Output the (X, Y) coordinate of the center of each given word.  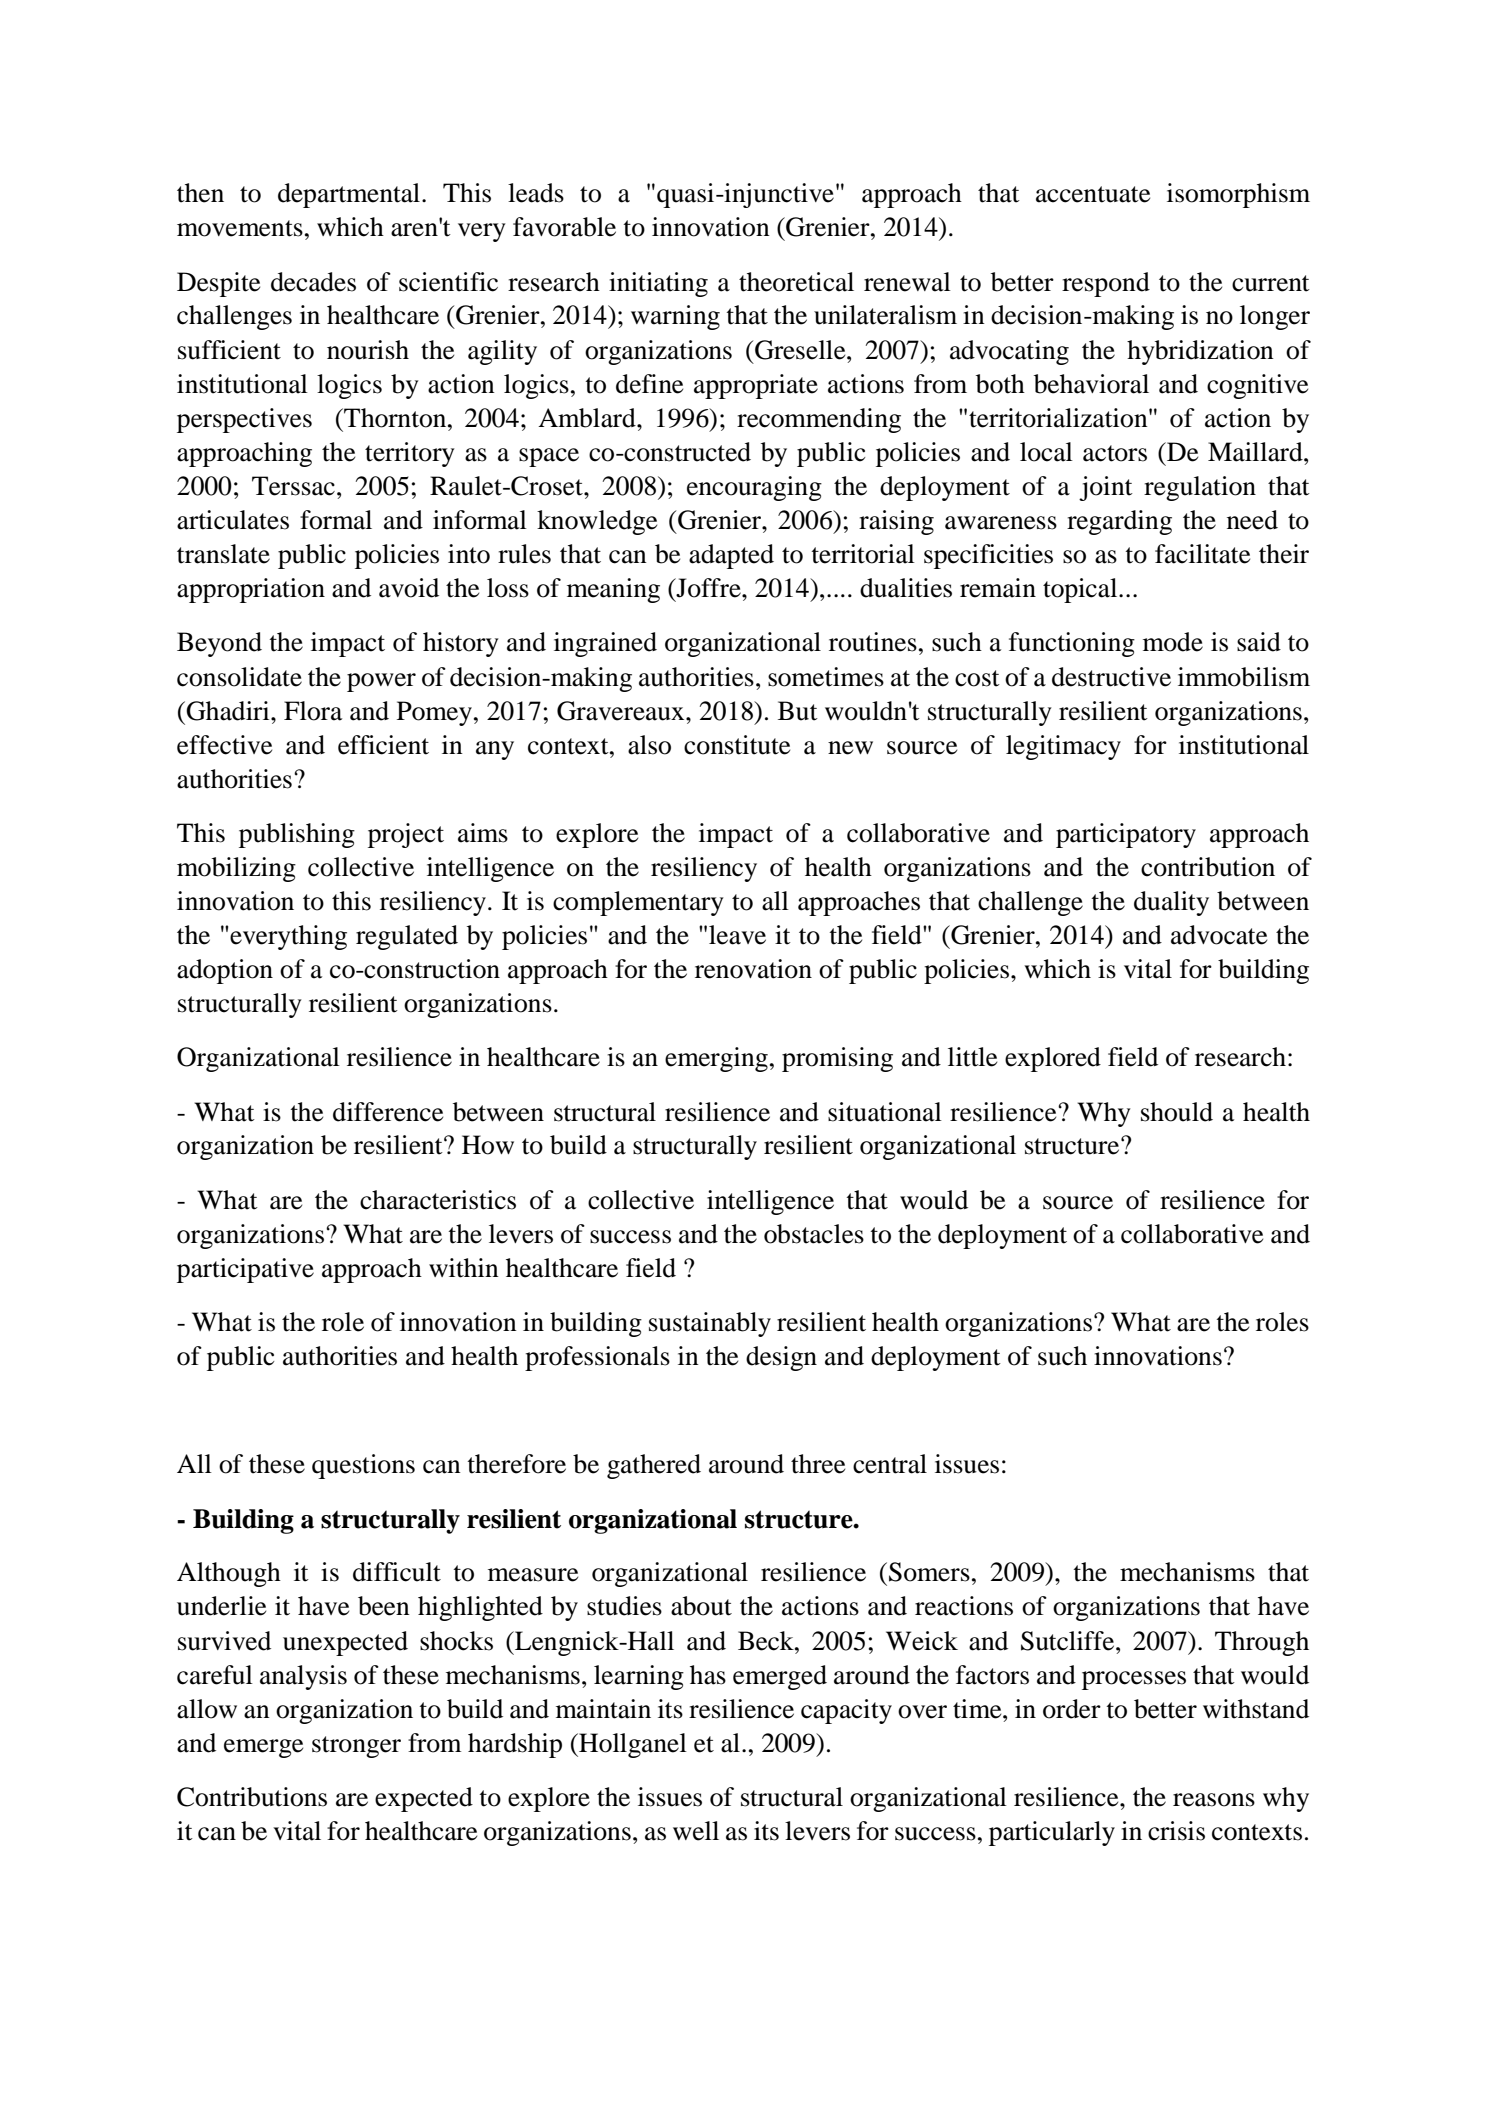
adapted (731, 556)
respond (1106, 284)
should (1177, 1112)
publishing (297, 835)
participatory (1126, 835)
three (818, 1464)
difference (388, 1112)
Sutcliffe (1069, 1641)
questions (363, 1466)
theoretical (796, 282)
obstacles (814, 1234)
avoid (409, 588)
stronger (356, 1747)
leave (737, 935)
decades (313, 282)
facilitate (1202, 554)
